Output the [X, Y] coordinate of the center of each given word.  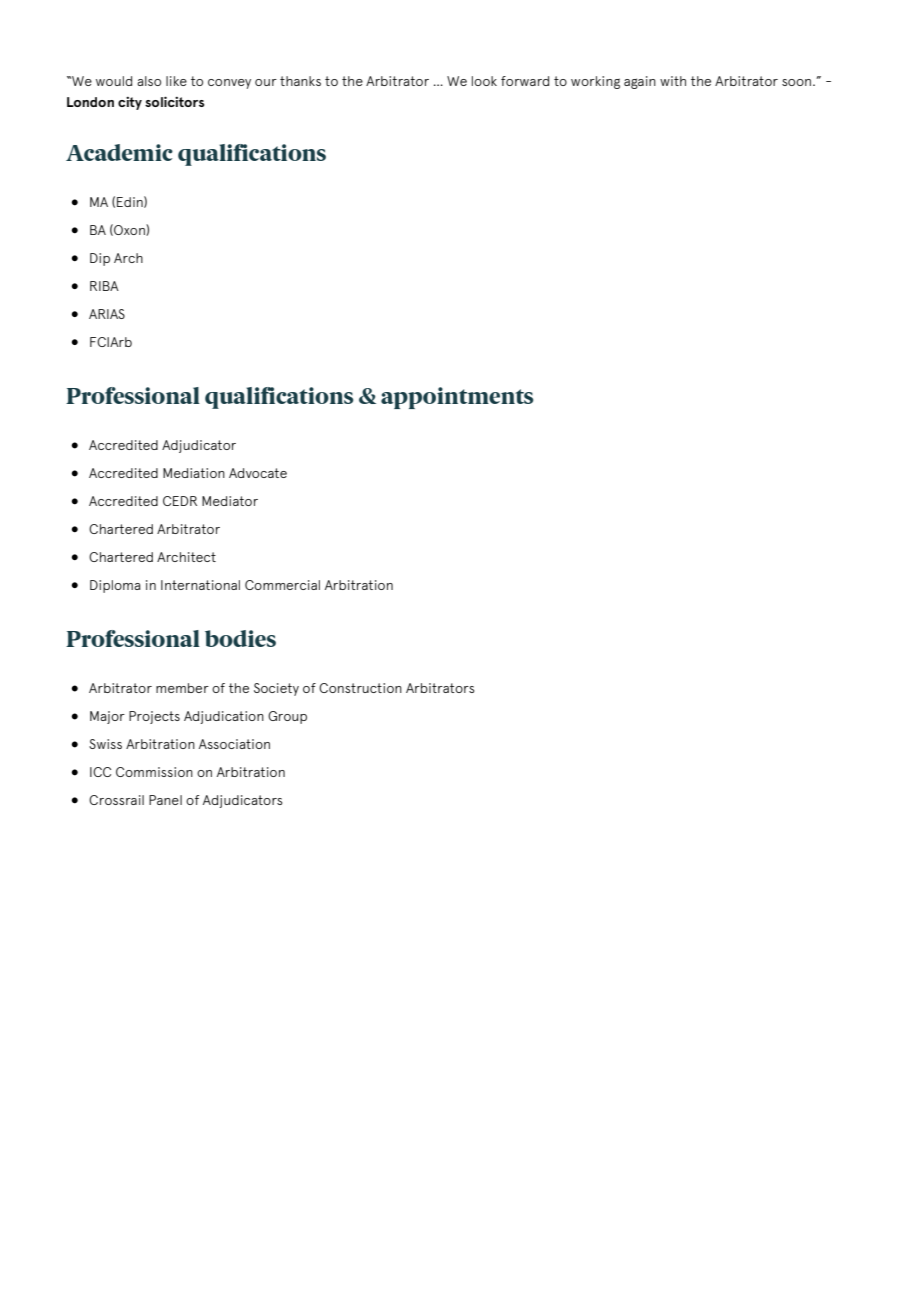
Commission [154, 772]
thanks [300, 81]
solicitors [175, 101]
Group [287, 717]
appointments [457, 398]
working [595, 82]
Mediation [194, 473]
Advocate [258, 473]
